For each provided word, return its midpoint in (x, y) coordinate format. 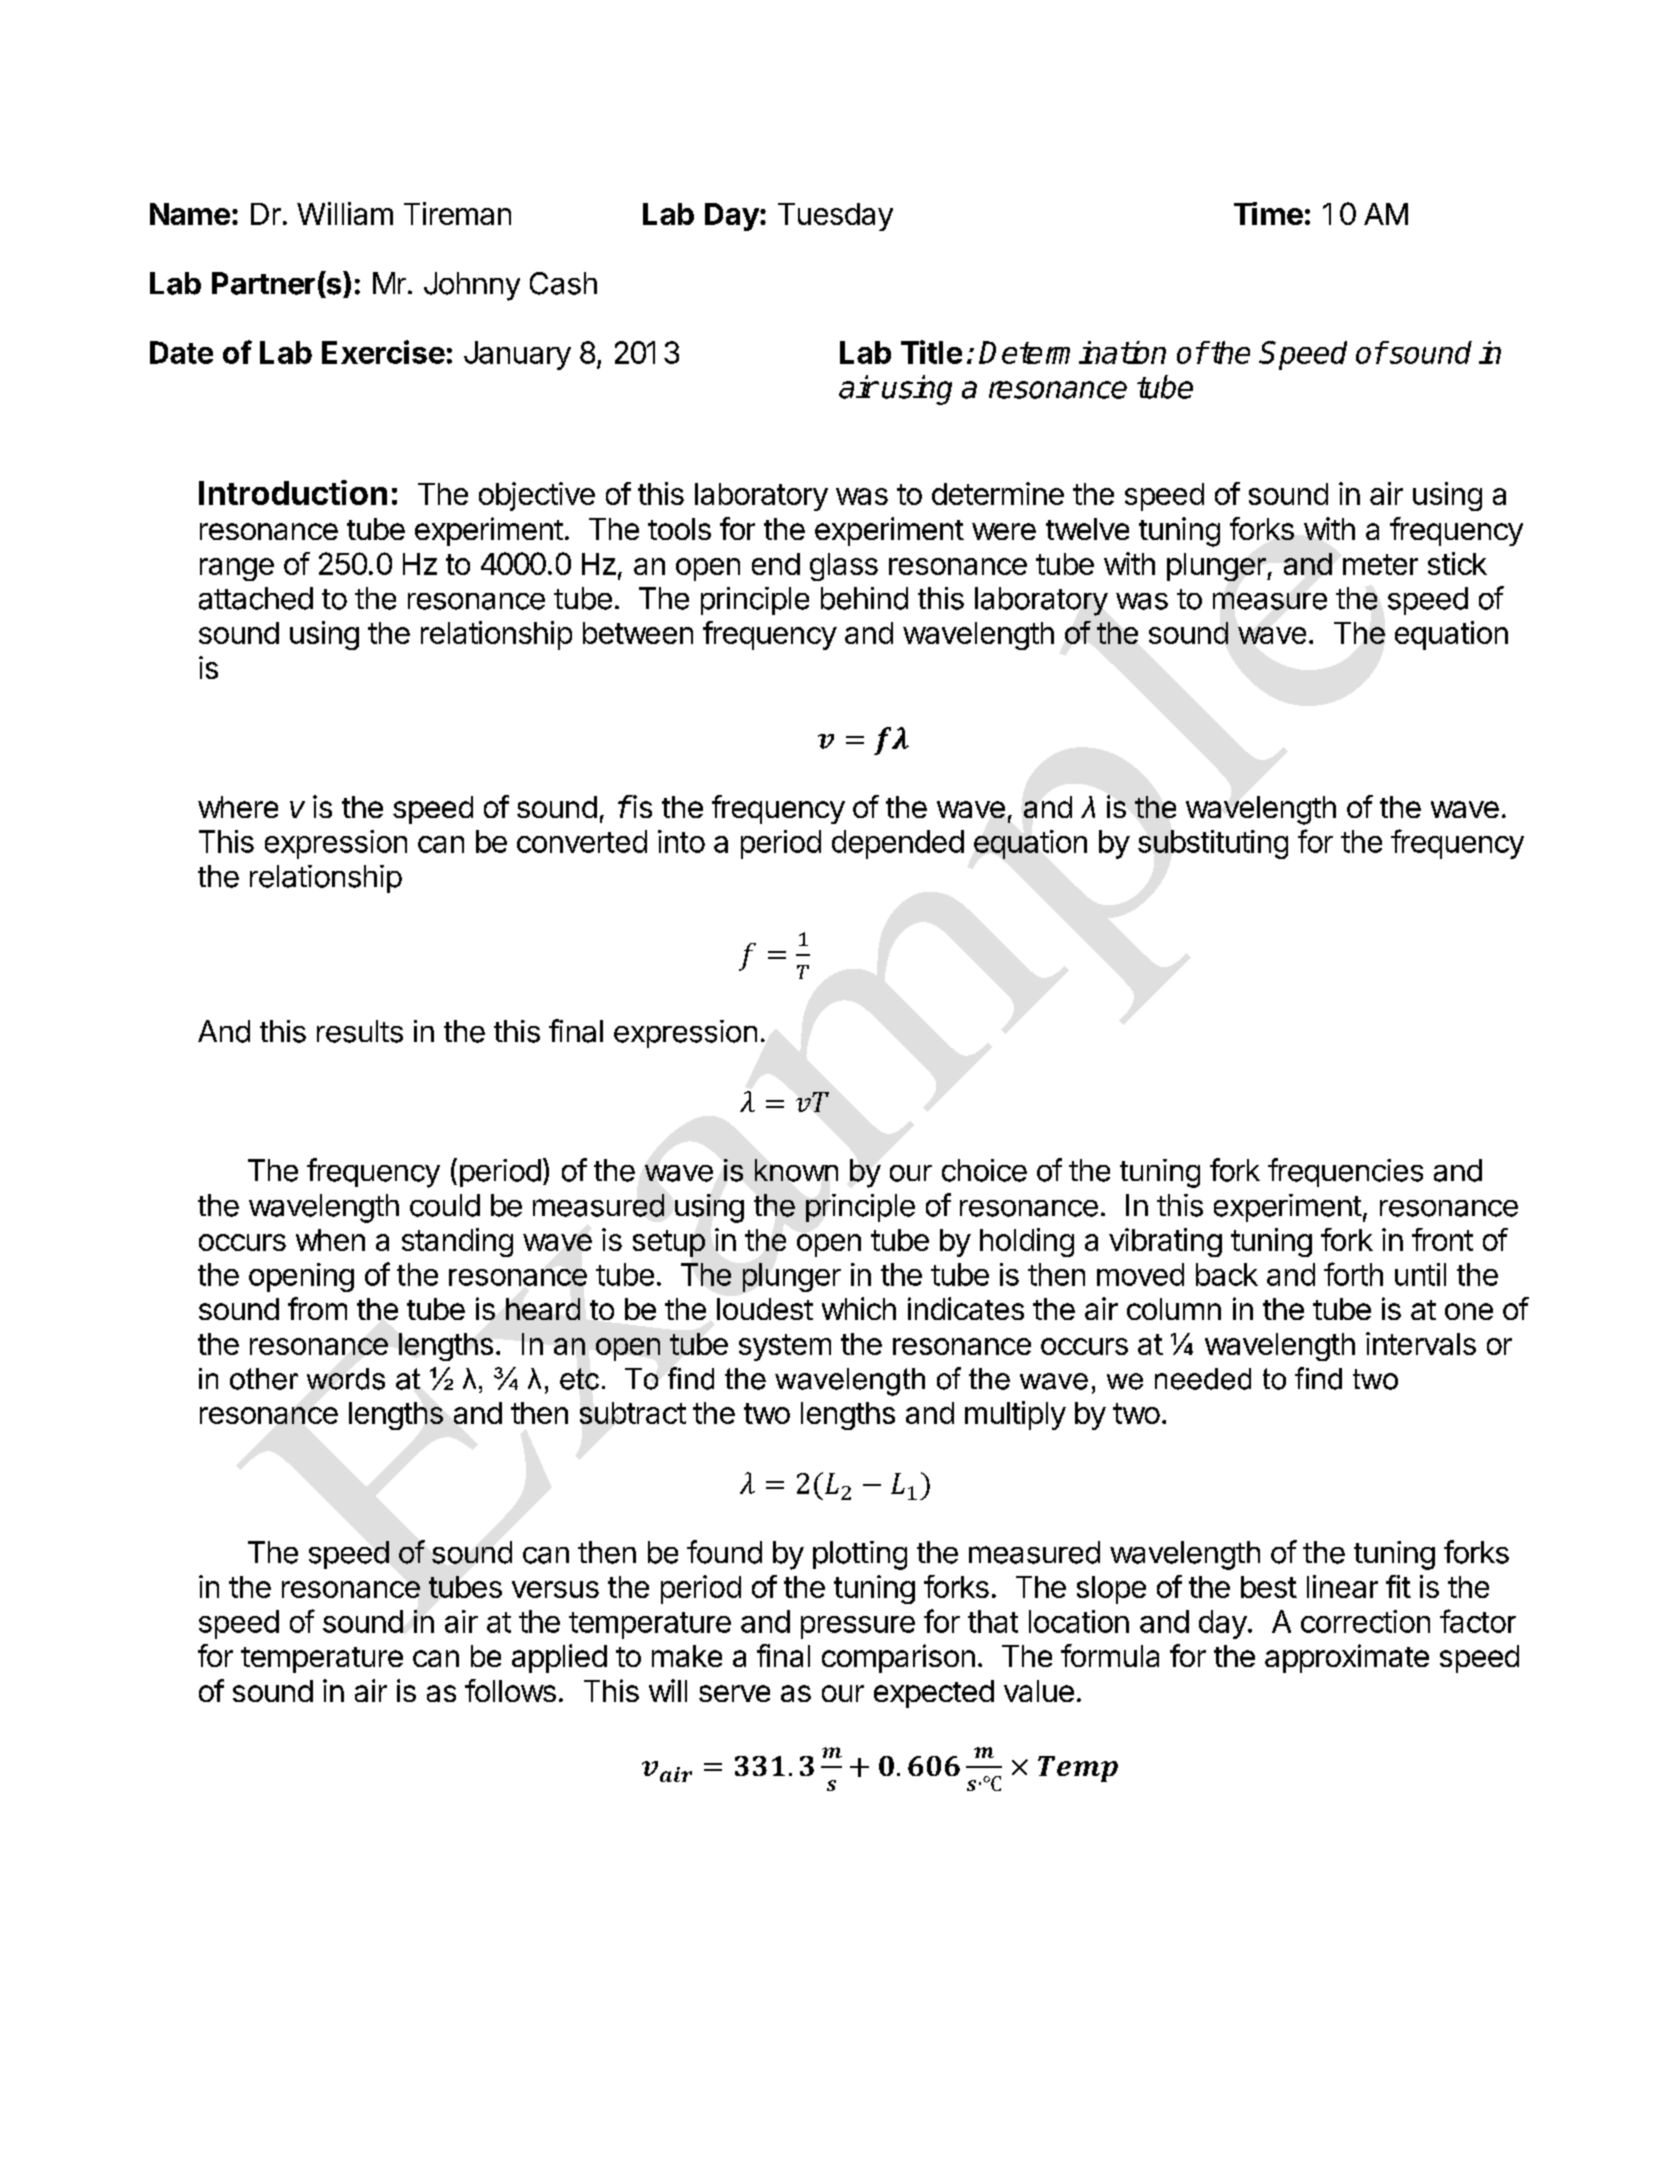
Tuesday (835, 217)
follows (510, 1690)
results (360, 1031)
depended (898, 844)
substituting (1213, 844)
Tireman (457, 213)
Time (1268, 213)
